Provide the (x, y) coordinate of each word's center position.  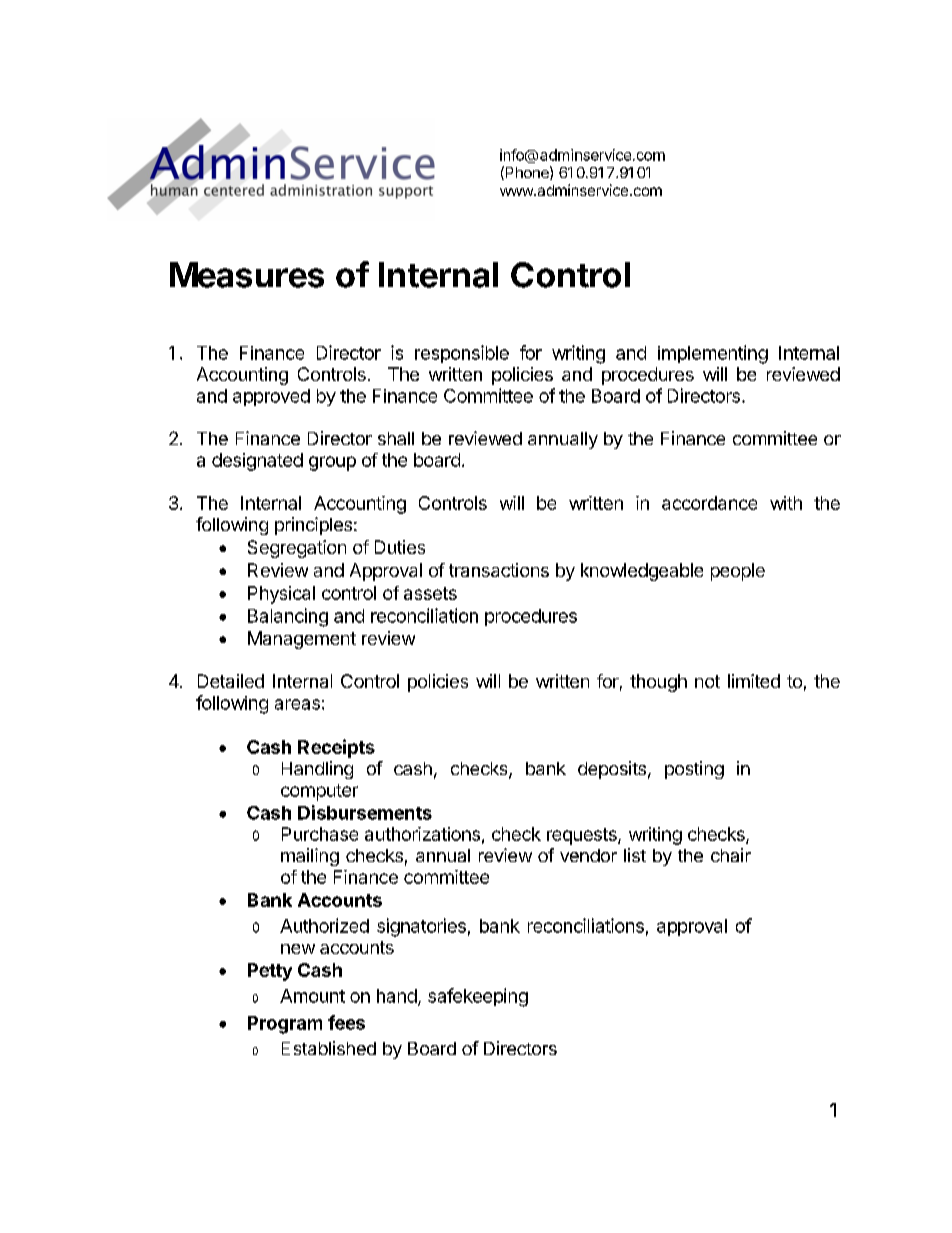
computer (319, 792)
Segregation (297, 549)
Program (285, 1025)
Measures (247, 275)
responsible (462, 354)
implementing (713, 354)
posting (694, 770)
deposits (612, 770)
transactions (499, 570)
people (738, 572)
